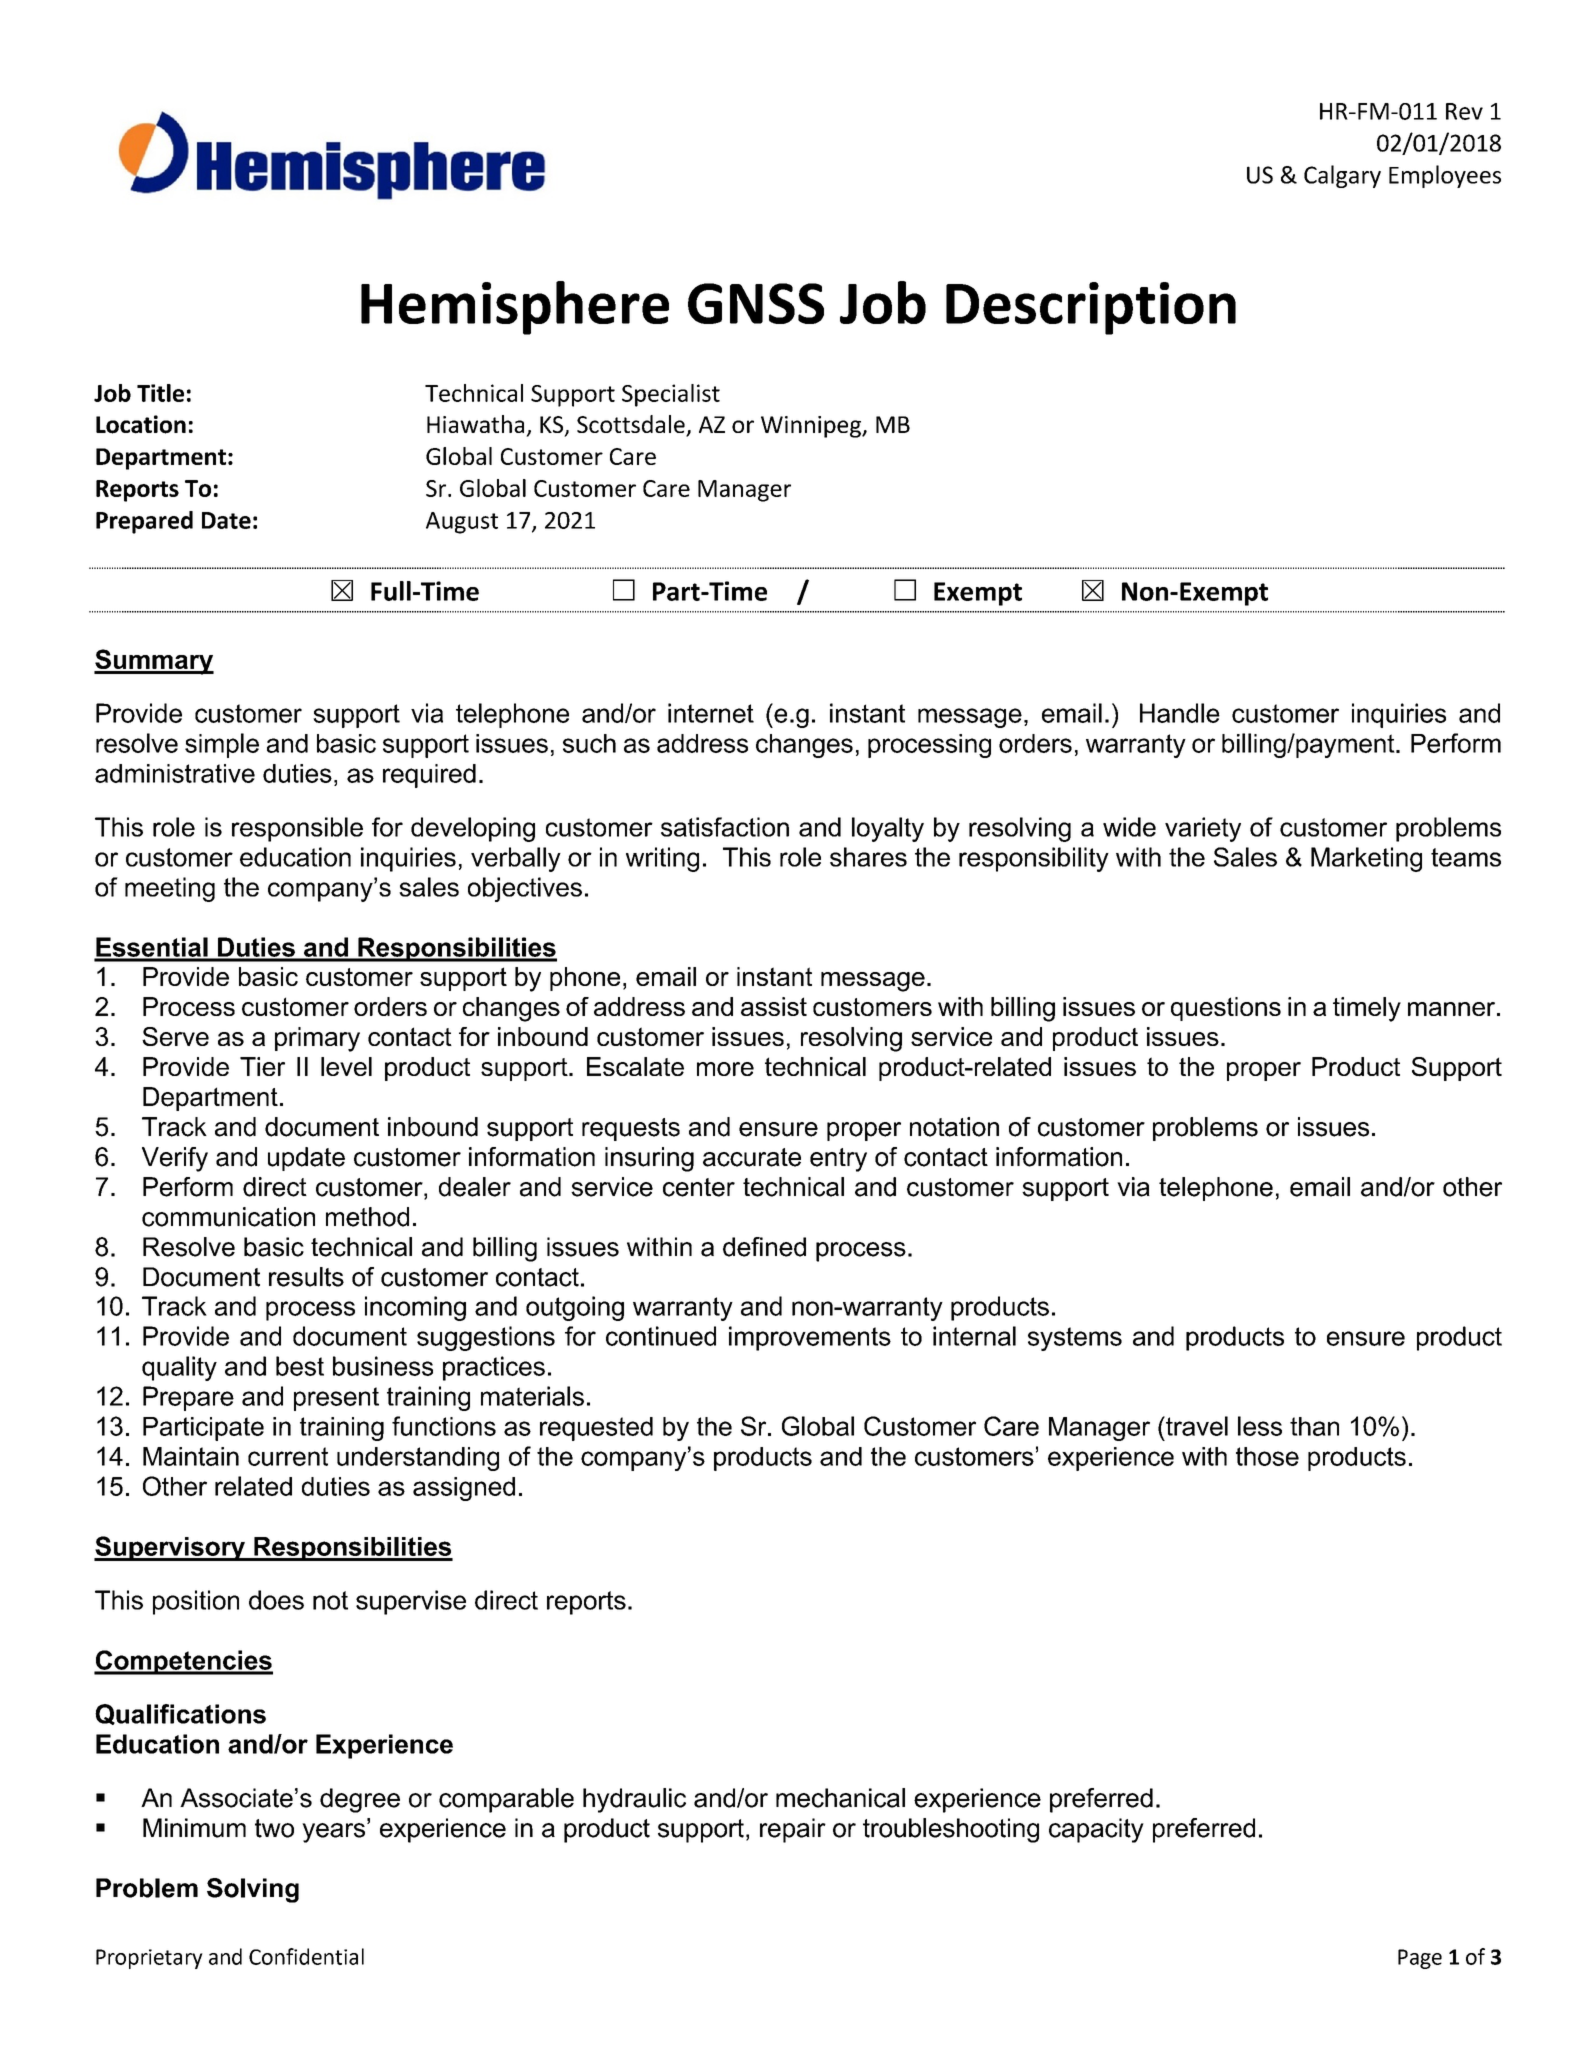 The image size is (1595, 2064). What do you see at coordinates (515, 308) in the image?
I see `Hemisphere` at bounding box center [515, 308].
